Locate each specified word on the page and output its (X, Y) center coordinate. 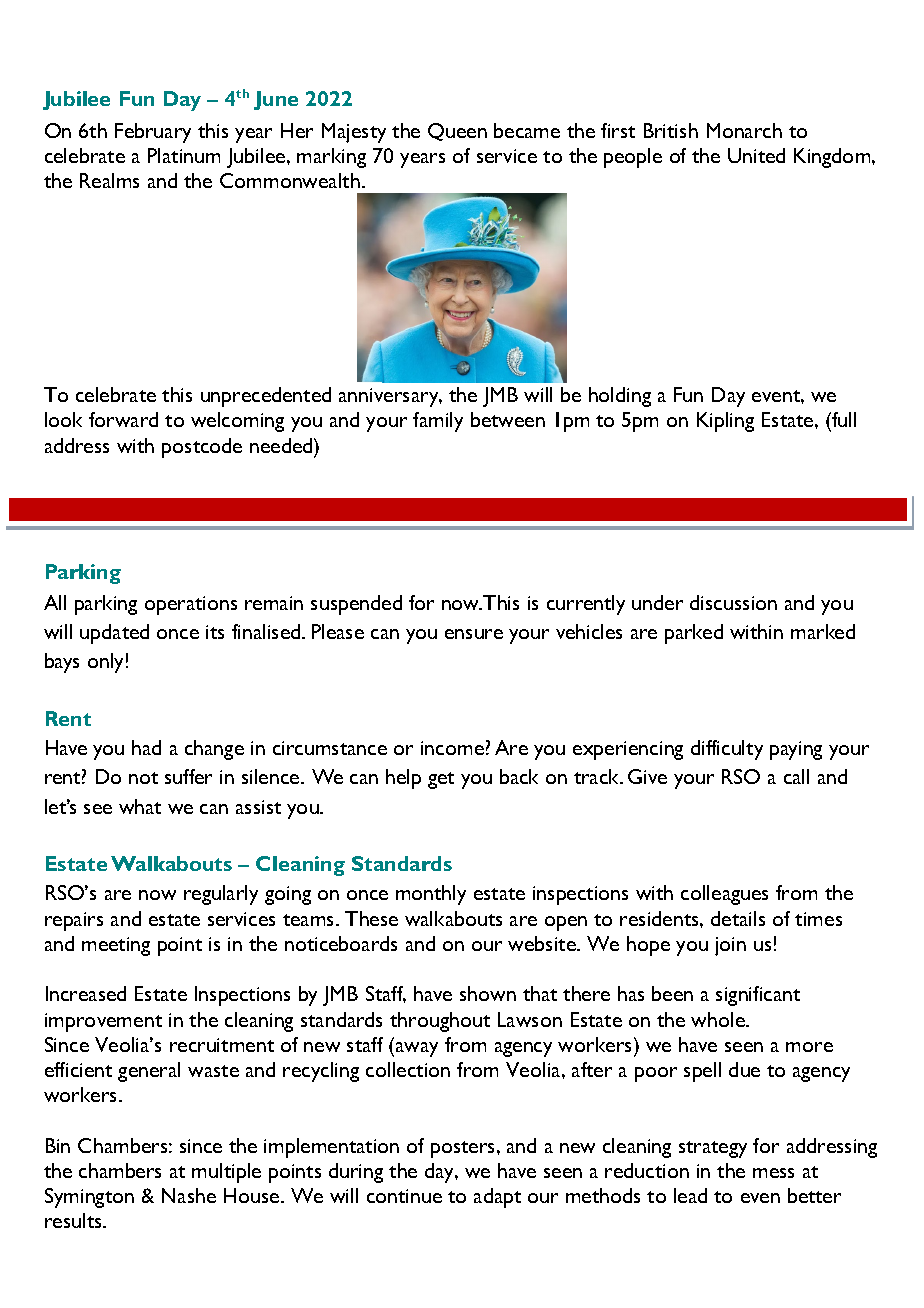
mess (773, 1173)
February (153, 133)
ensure (474, 634)
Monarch (744, 130)
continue (404, 1196)
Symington (89, 1198)
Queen (457, 132)
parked (694, 634)
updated (114, 634)
